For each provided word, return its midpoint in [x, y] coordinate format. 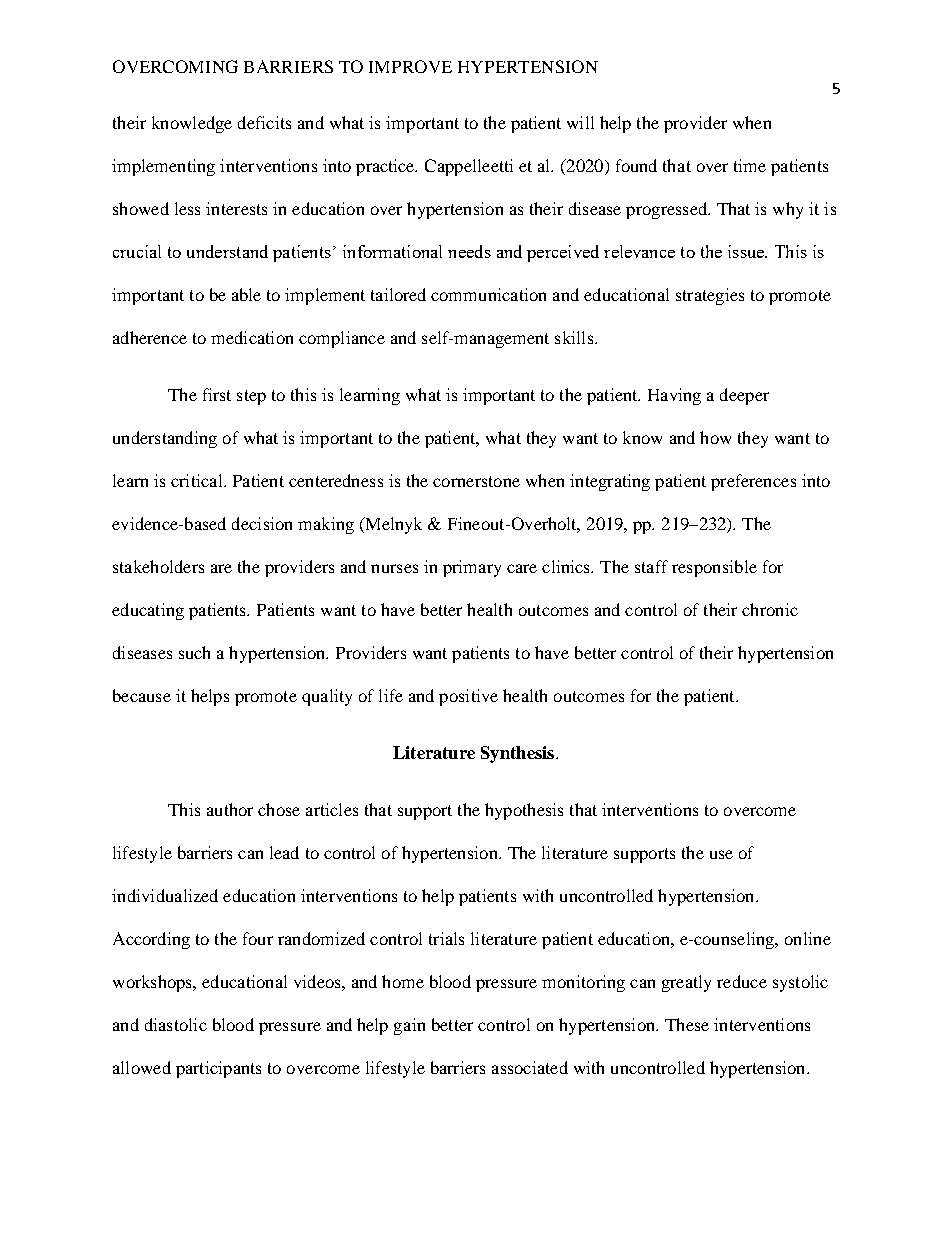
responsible [714, 568]
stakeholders [158, 566]
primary [472, 568]
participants [218, 1069]
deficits [264, 122]
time [750, 165]
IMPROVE [410, 66]
